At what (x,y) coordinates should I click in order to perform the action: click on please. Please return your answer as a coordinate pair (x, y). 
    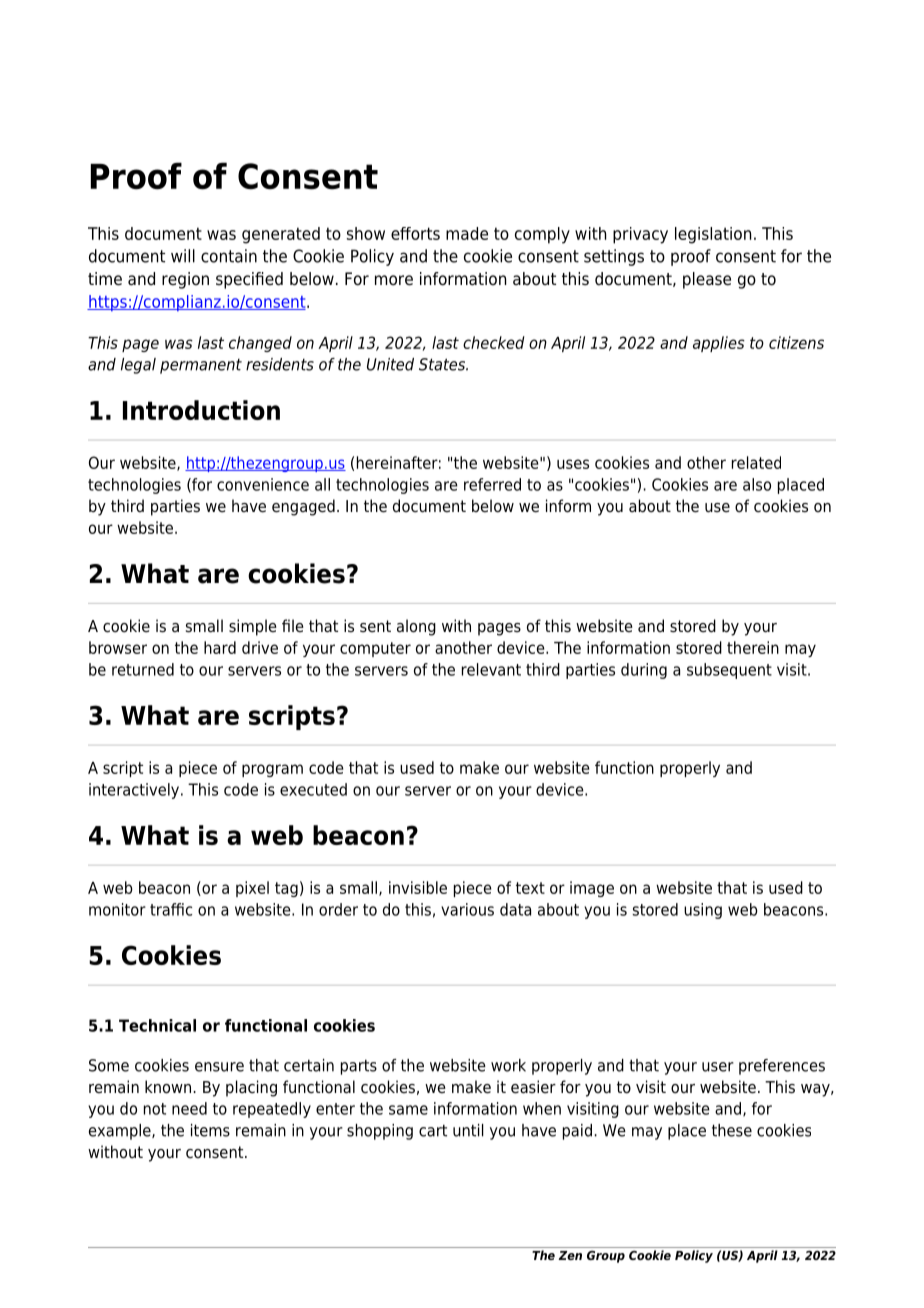
    Looking at the image, I should click on (707, 280).
